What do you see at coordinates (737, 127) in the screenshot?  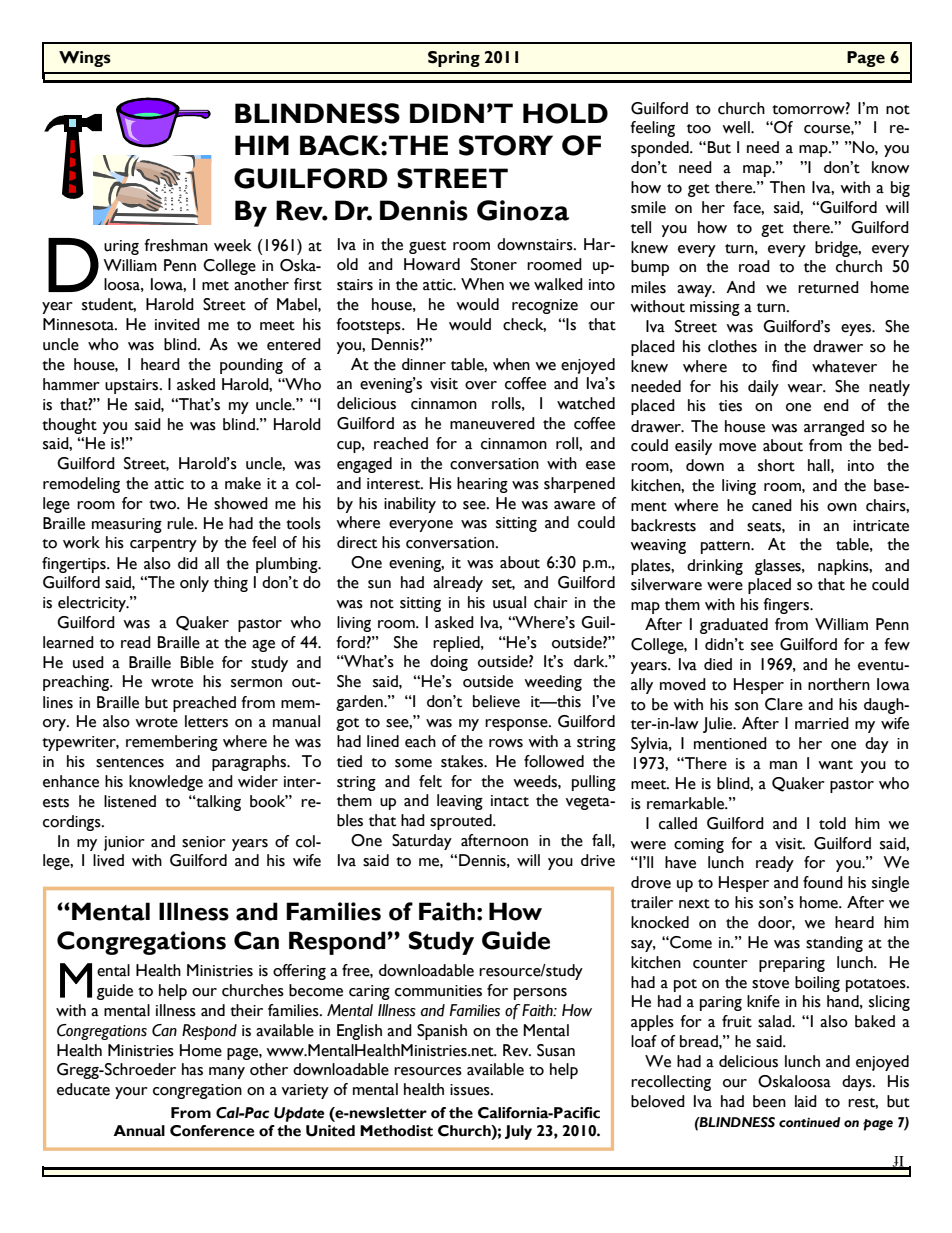 I see `well` at bounding box center [737, 127].
